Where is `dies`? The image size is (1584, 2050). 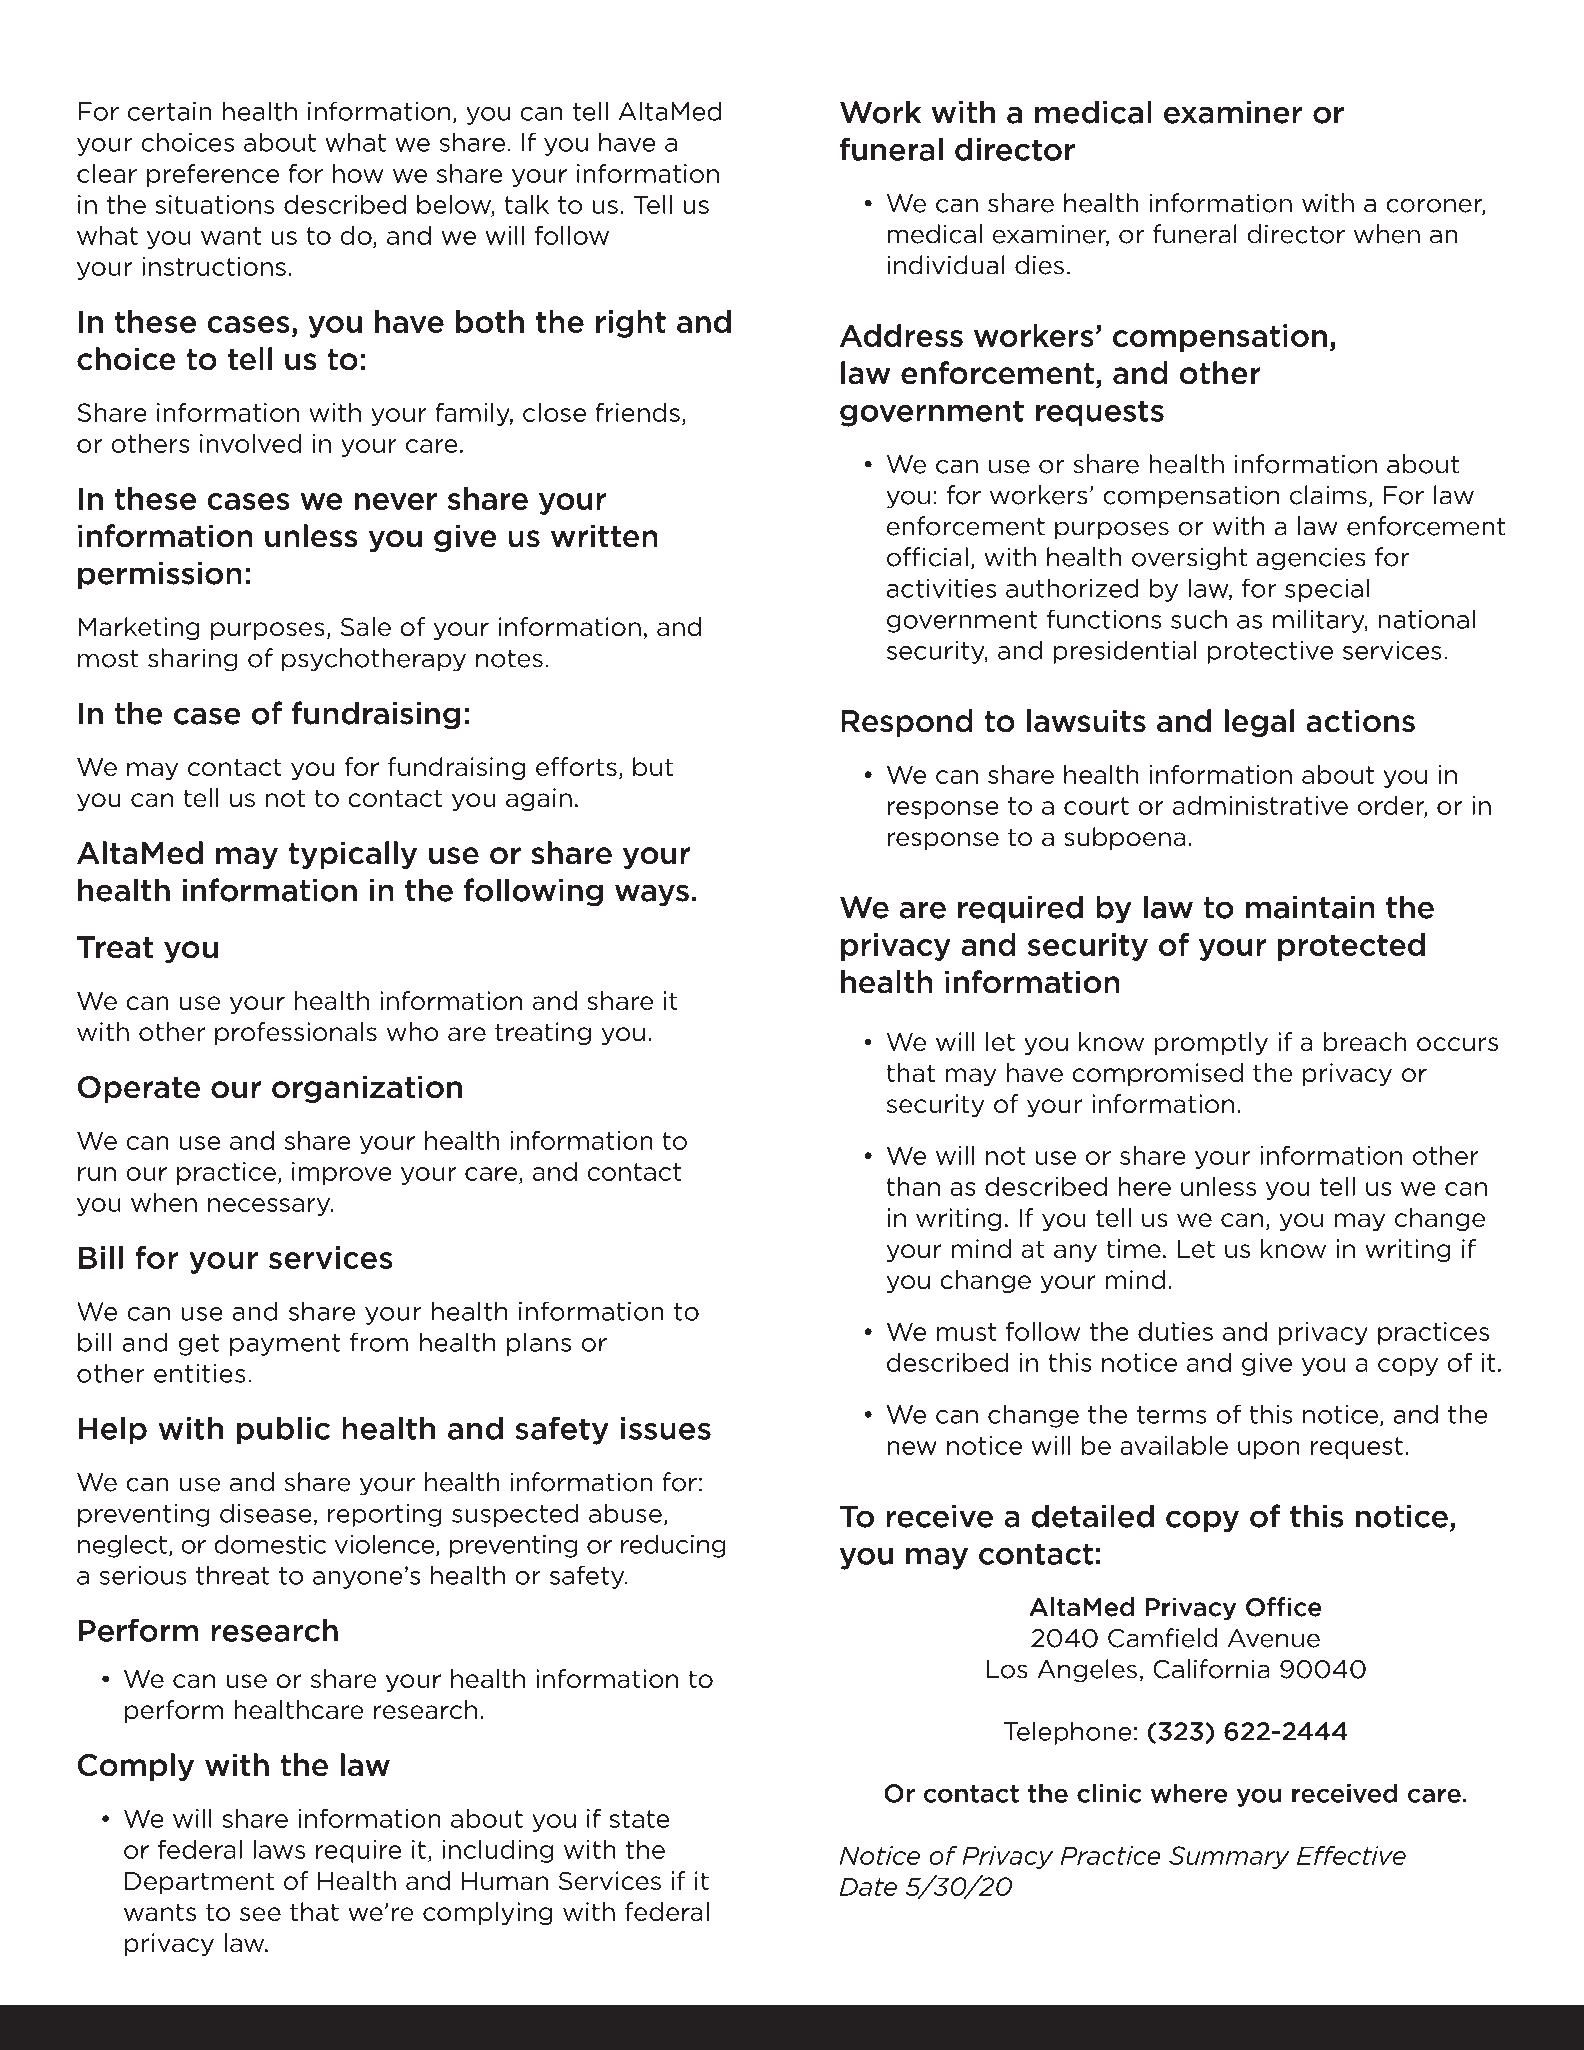
dies is located at coordinates (1039, 265).
